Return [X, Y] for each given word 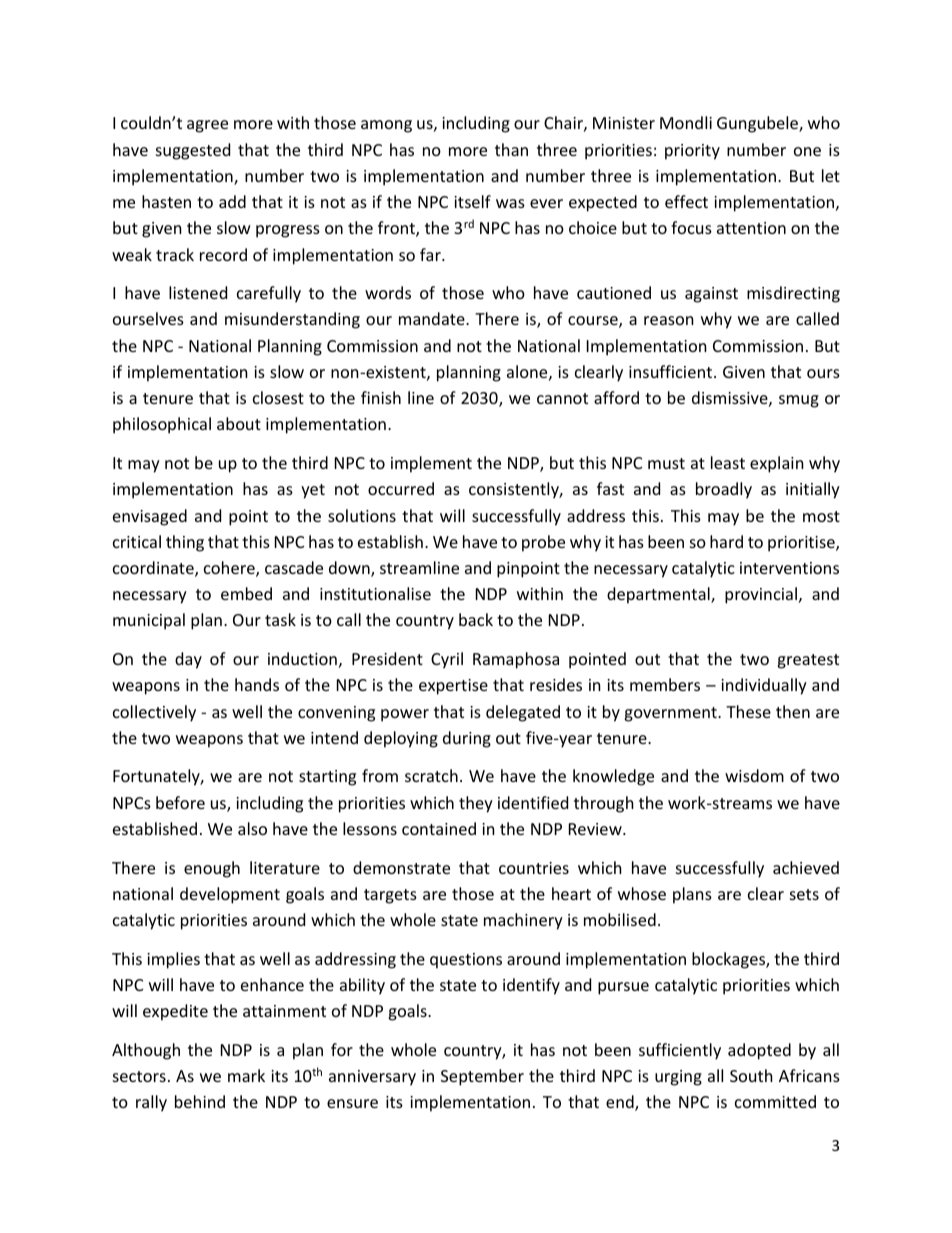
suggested [193, 151]
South [751, 1075]
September [482, 1077]
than [511, 149]
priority [692, 152]
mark [246, 1075]
